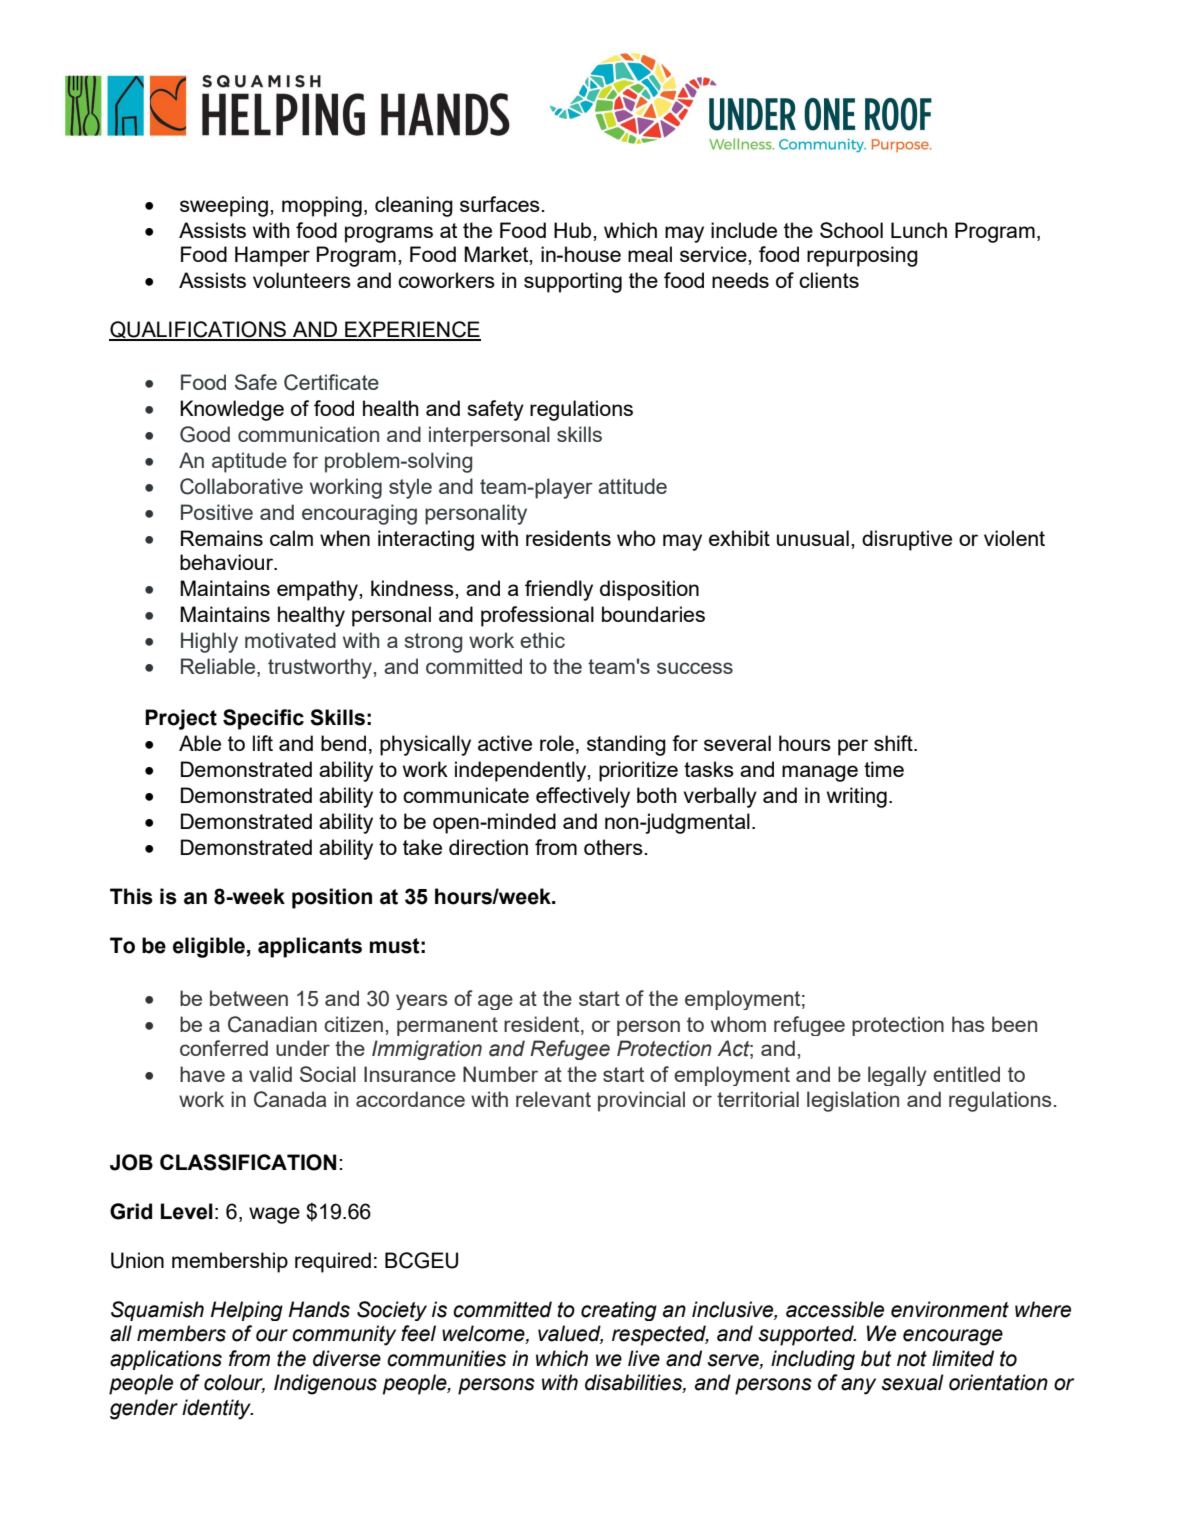 This document has height=1533, width=1185. I want to click on legislation, so click(853, 1101).
